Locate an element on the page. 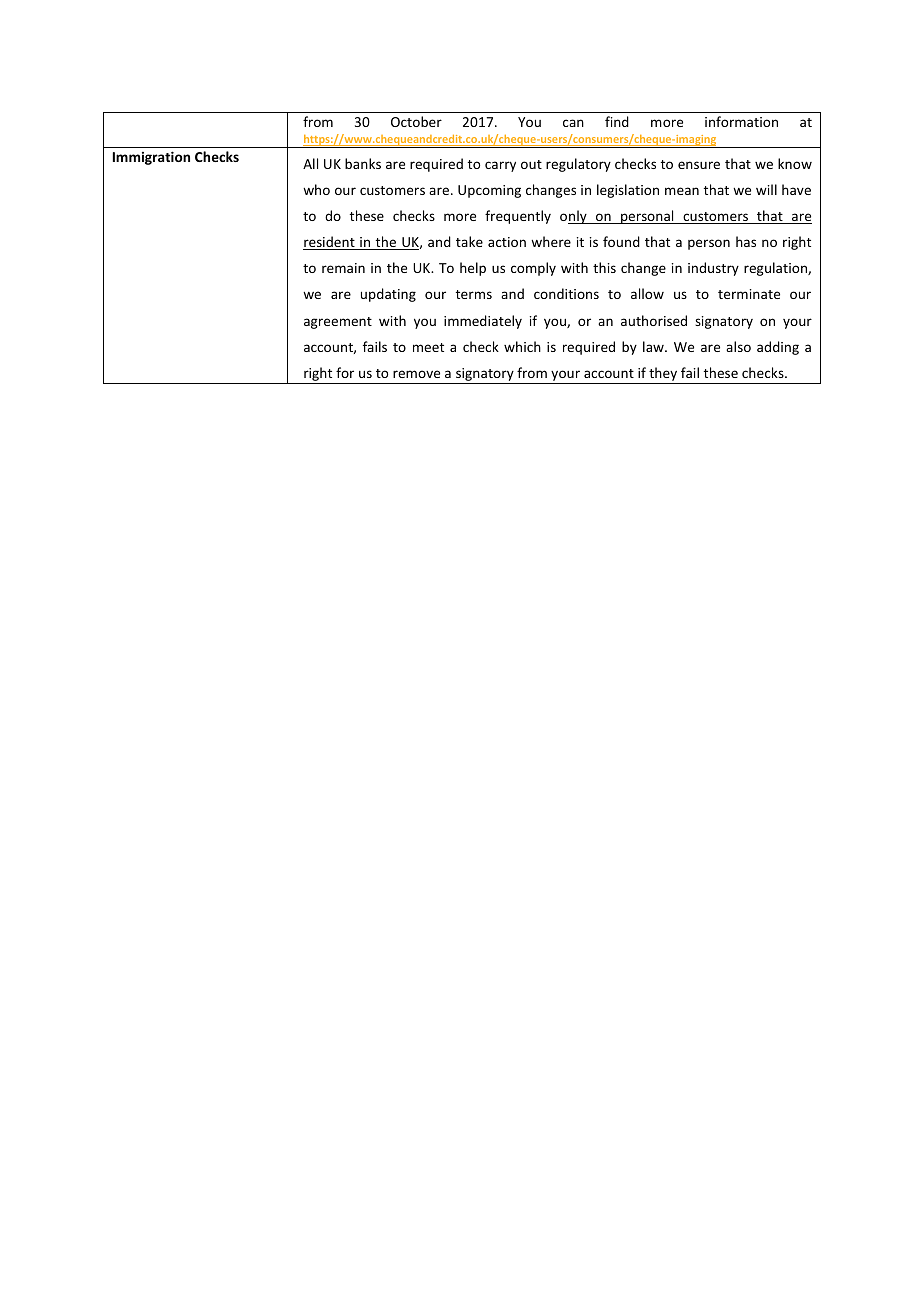 Image resolution: width=924 pixels, height=1308 pixels. who is located at coordinates (316, 189).
